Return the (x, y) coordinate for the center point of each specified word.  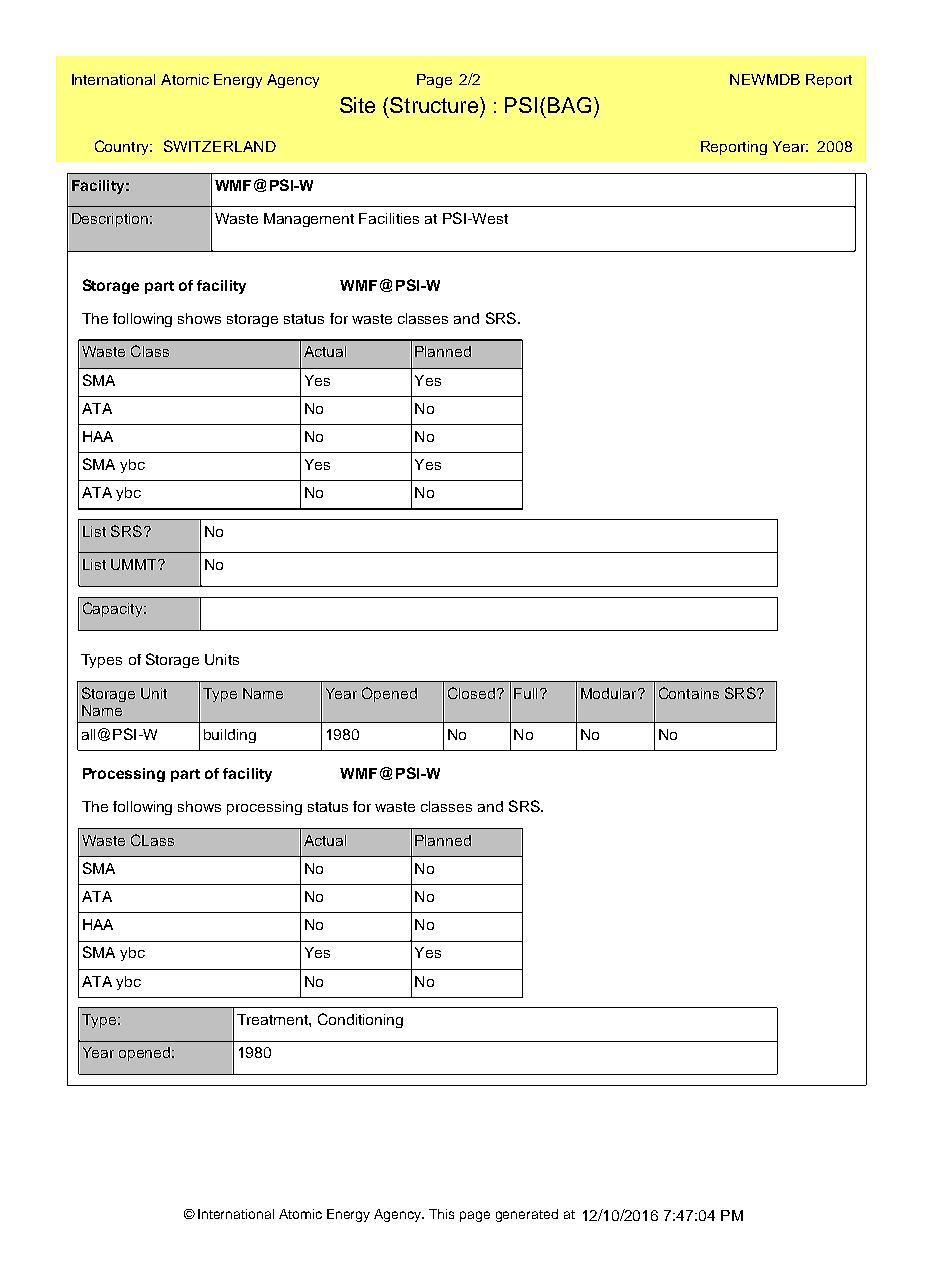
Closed (471, 693)
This (441, 1214)
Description (110, 220)
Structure (434, 105)
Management (309, 220)
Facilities (389, 218)
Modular (610, 693)
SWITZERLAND (220, 146)
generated (527, 1215)
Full (525, 693)
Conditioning (360, 1020)
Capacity (114, 609)
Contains (689, 693)
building (230, 736)
